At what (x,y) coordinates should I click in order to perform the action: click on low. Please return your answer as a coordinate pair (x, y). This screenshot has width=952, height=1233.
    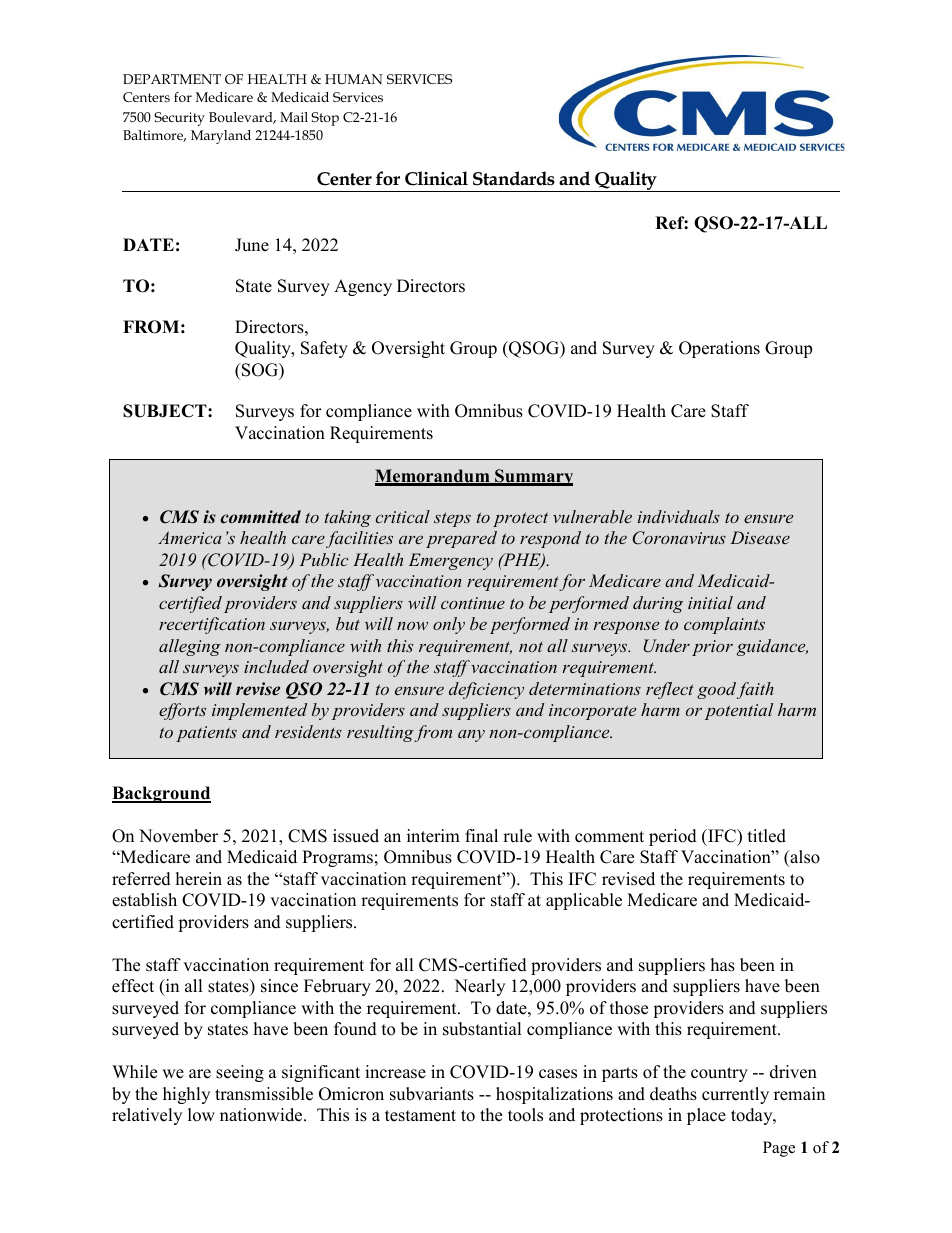
    Looking at the image, I should click on (201, 1115).
